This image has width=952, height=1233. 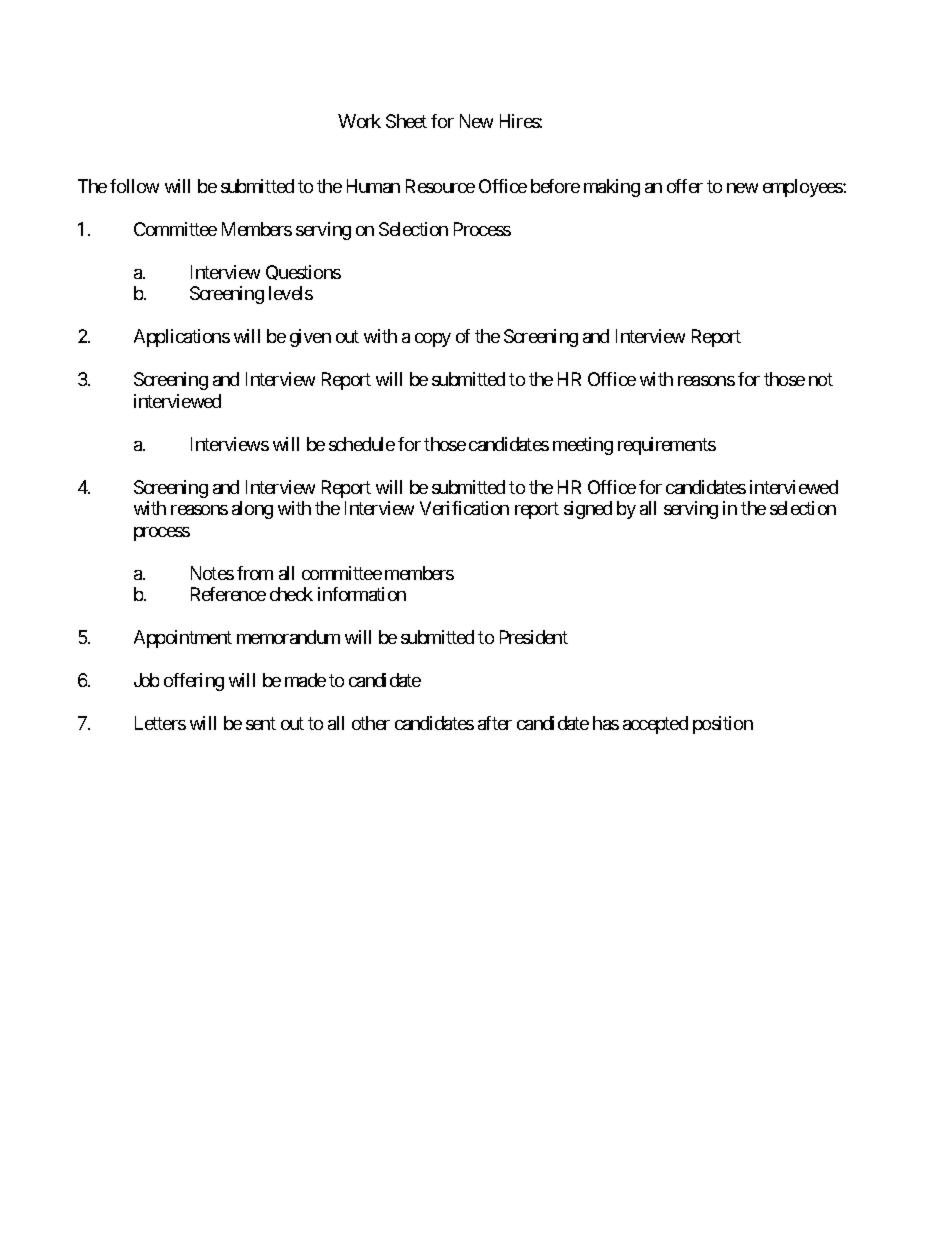 What do you see at coordinates (362, 444) in the image?
I see `schedule` at bounding box center [362, 444].
